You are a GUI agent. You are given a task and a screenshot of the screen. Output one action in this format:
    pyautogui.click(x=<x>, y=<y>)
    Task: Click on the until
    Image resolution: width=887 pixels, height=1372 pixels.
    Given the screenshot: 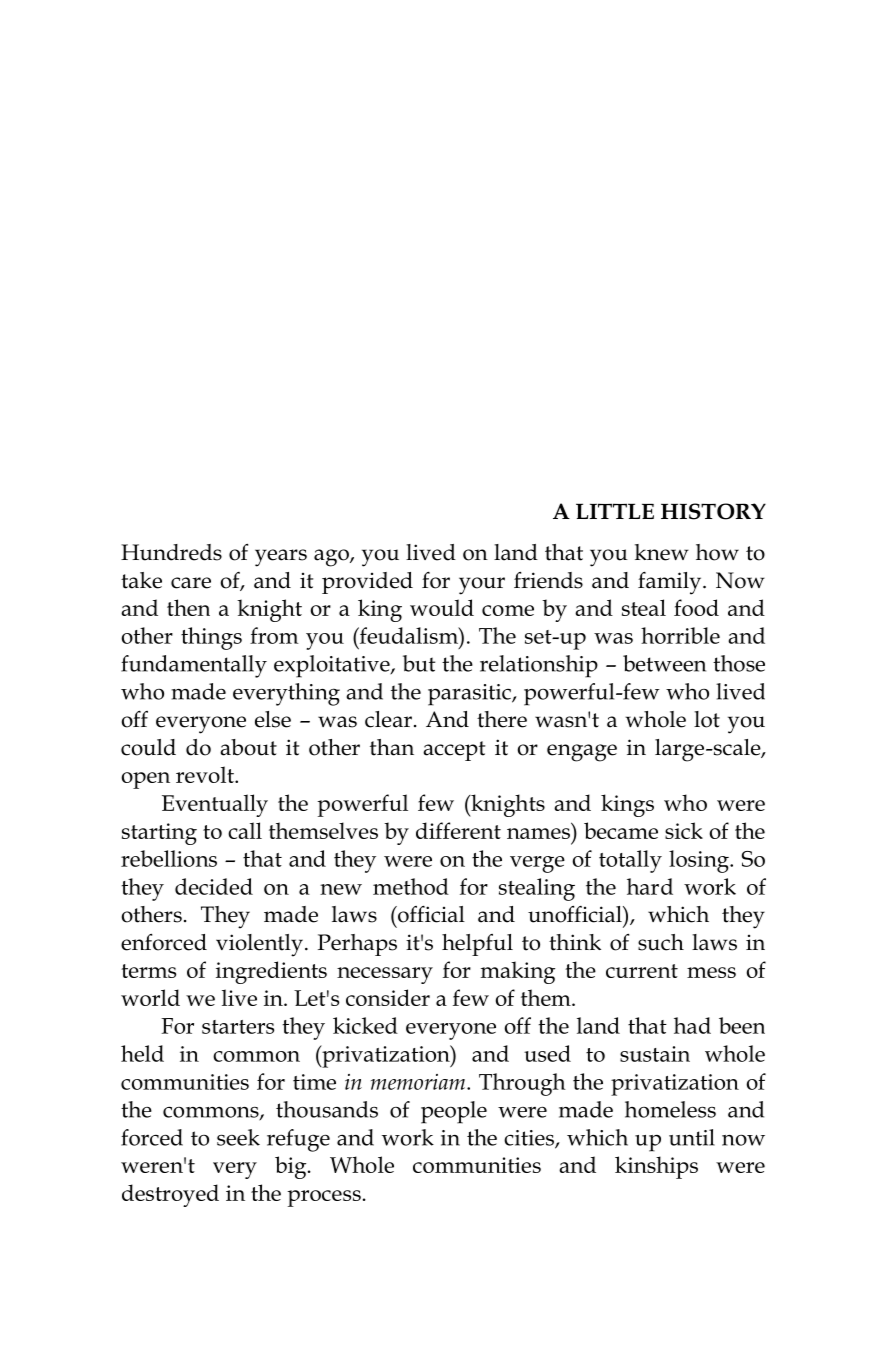 What is the action you would take?
    pyautogui.click(x=692, y=1137)
